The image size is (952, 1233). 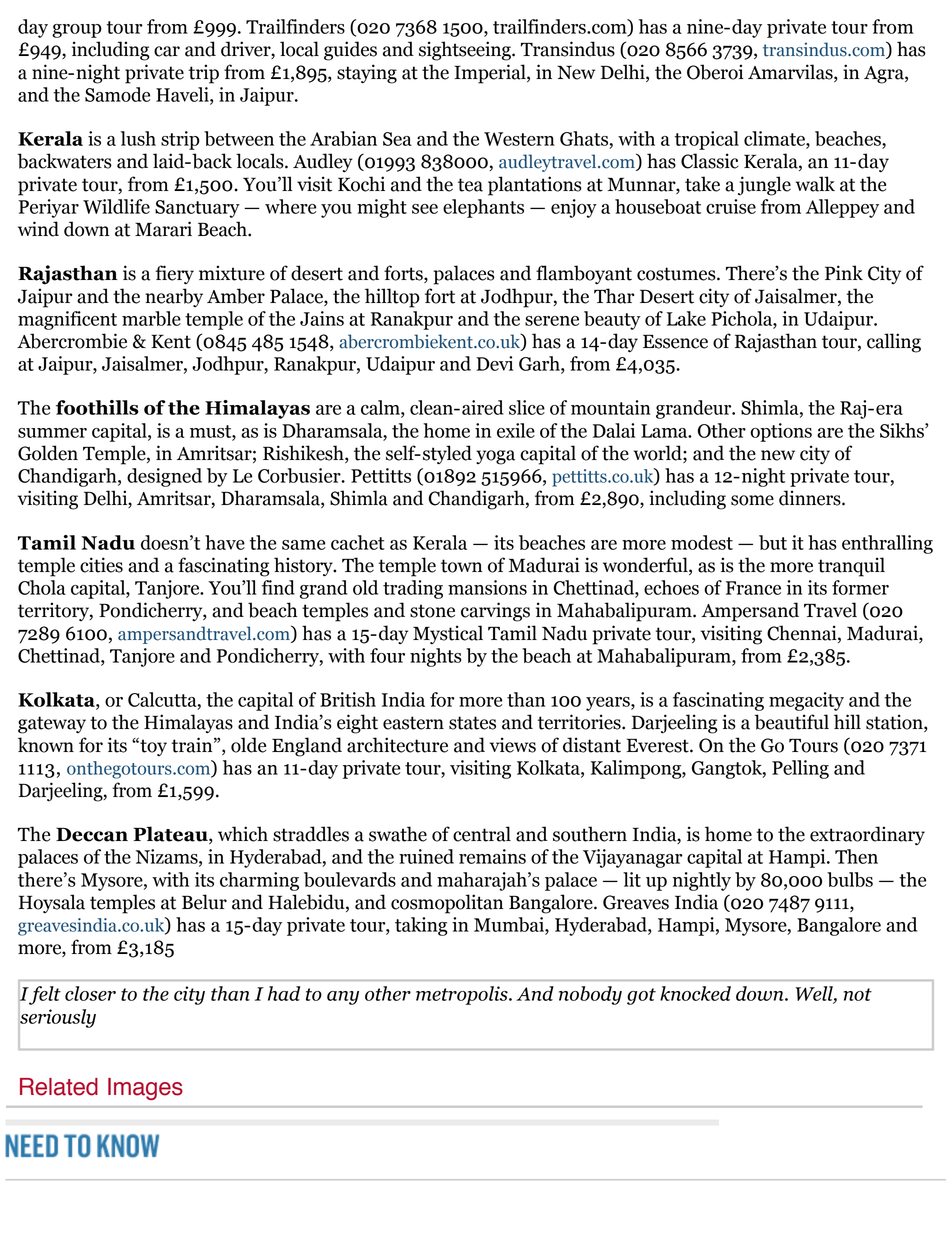 What do you see at coordinates (466, 51) in the screenshot?
I see `sightseeing` at bounding box center [466, 51].
